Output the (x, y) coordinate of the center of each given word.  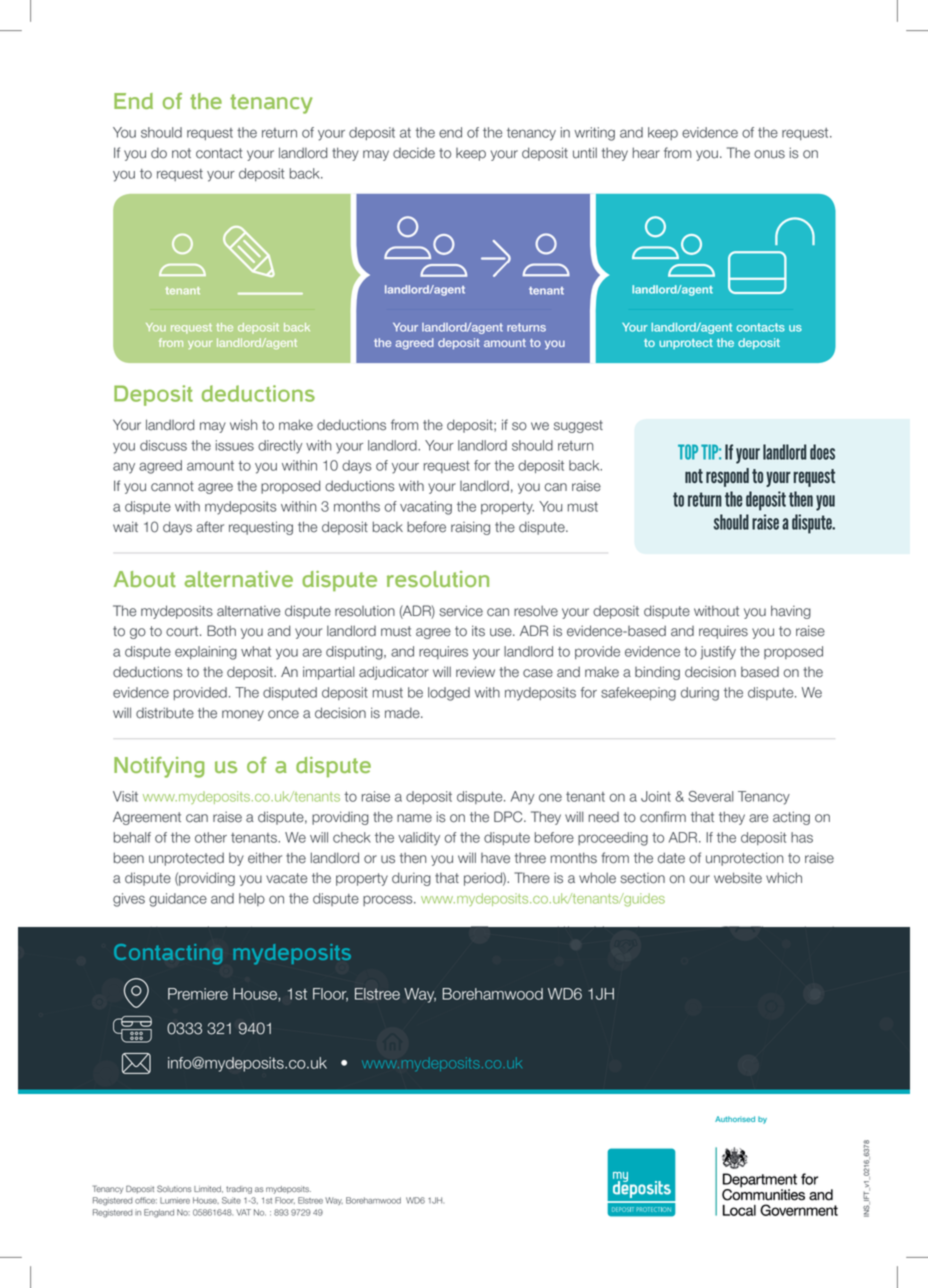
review (475, 672)
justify (718, 653)
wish (243, 425)
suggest (578, 426)
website (738, 878)
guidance (178, 900)
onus (769, 154)
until (585, 153)
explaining (206, 653)
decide (414, 153)
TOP (688, 452)
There (532, 878)
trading (239, 1190)
